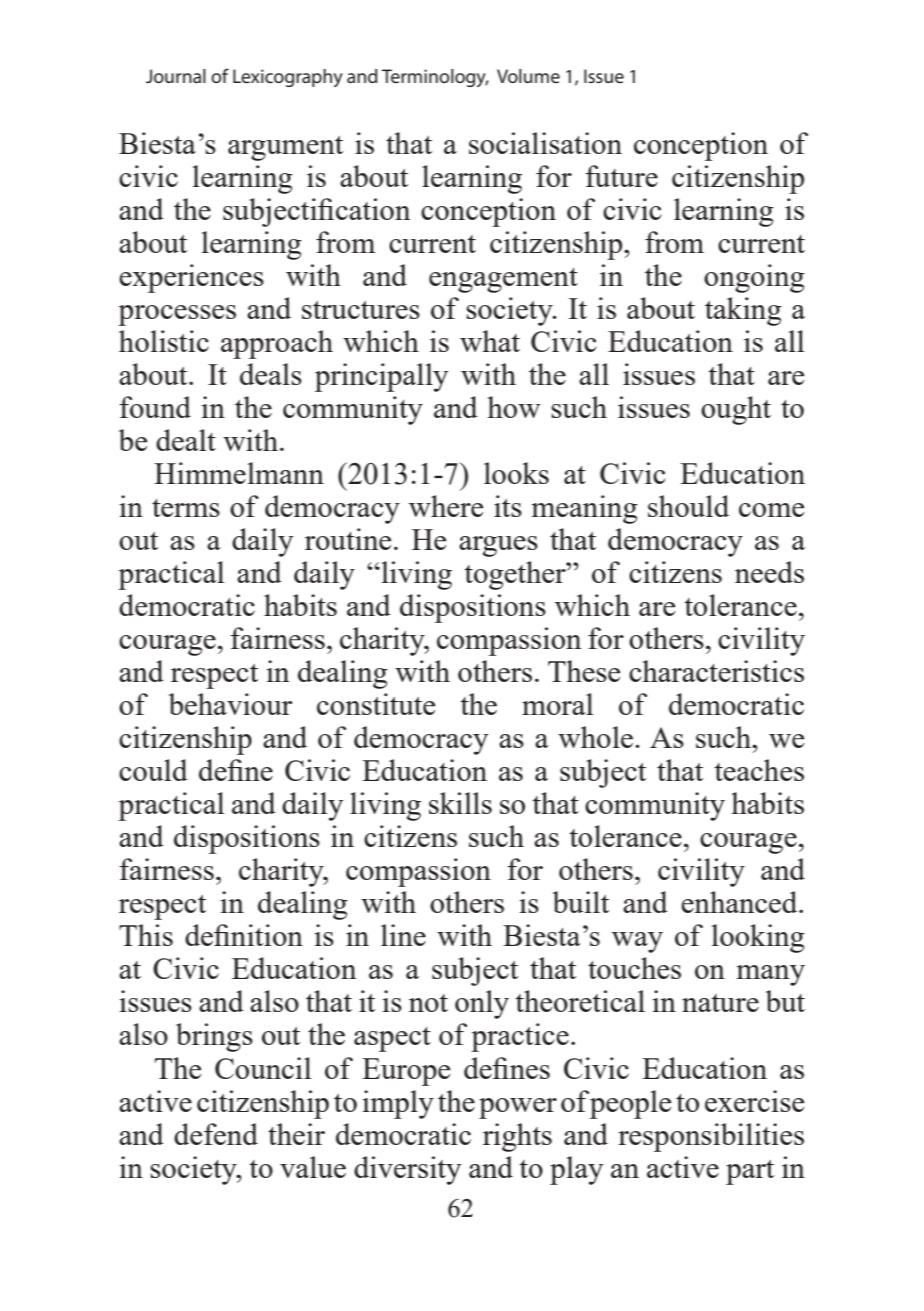  I want to click on rights, so click(517, 1137).
